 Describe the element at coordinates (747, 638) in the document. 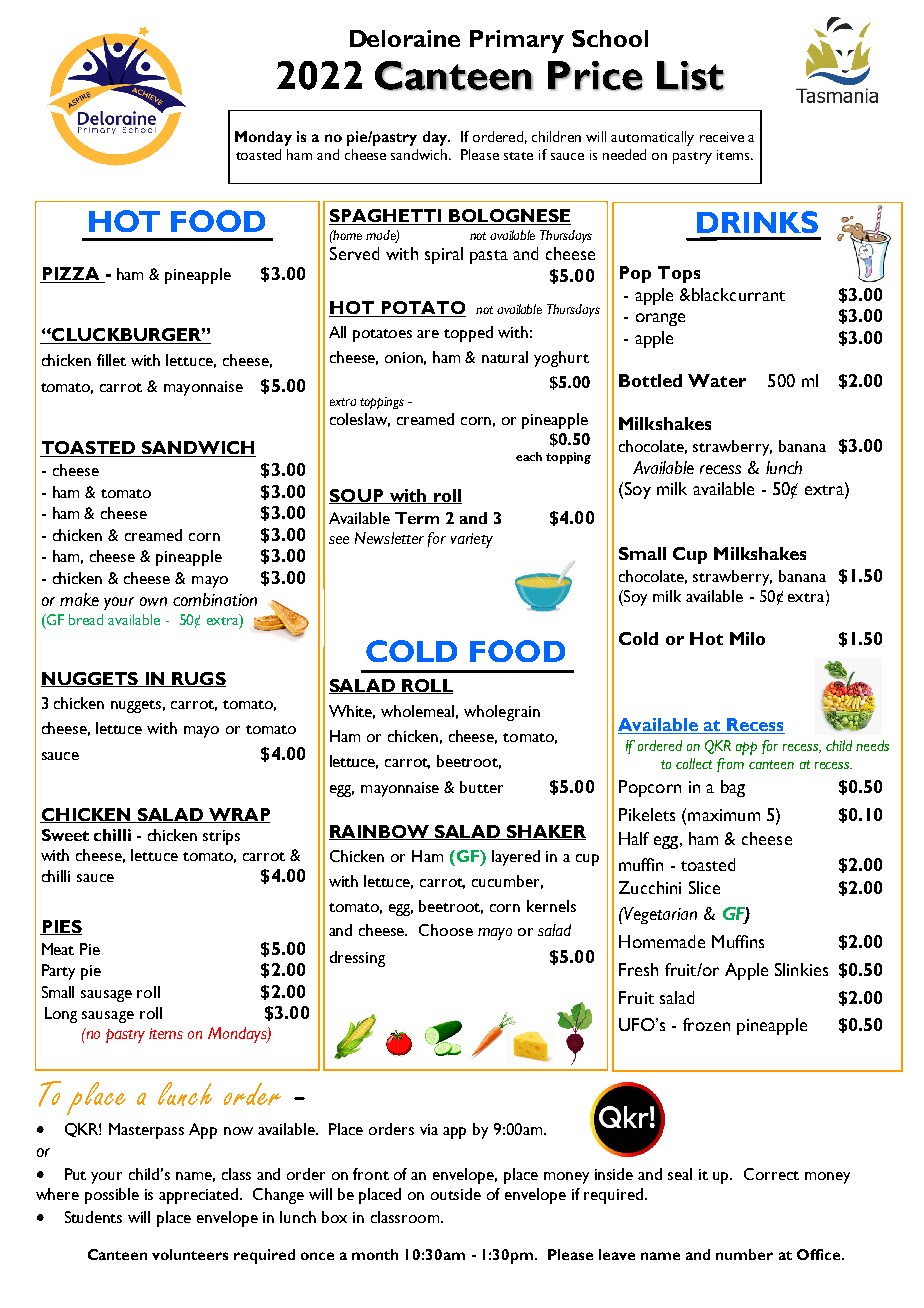

I see `Milo` at that location.
